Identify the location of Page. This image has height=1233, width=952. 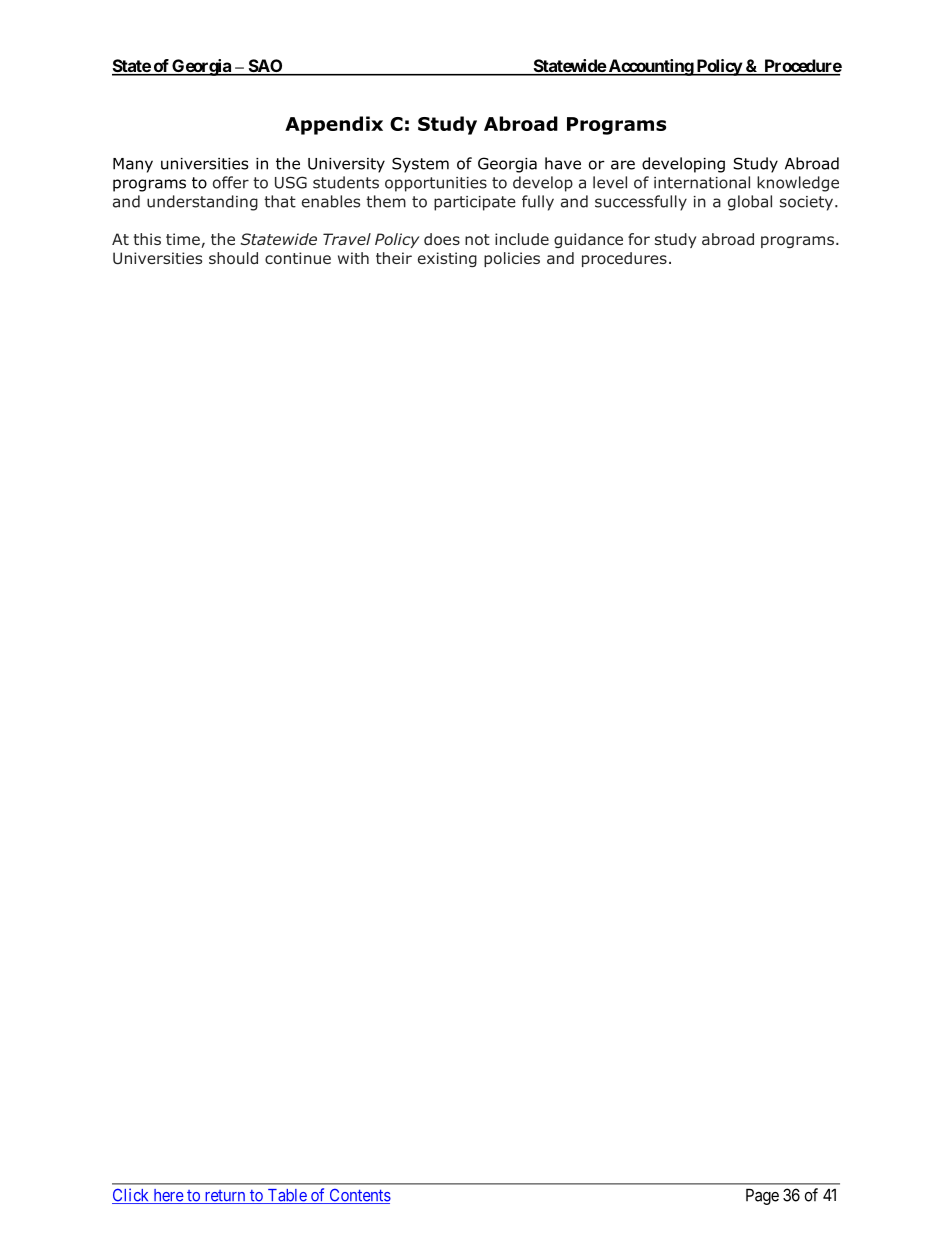
(762, 1197).
